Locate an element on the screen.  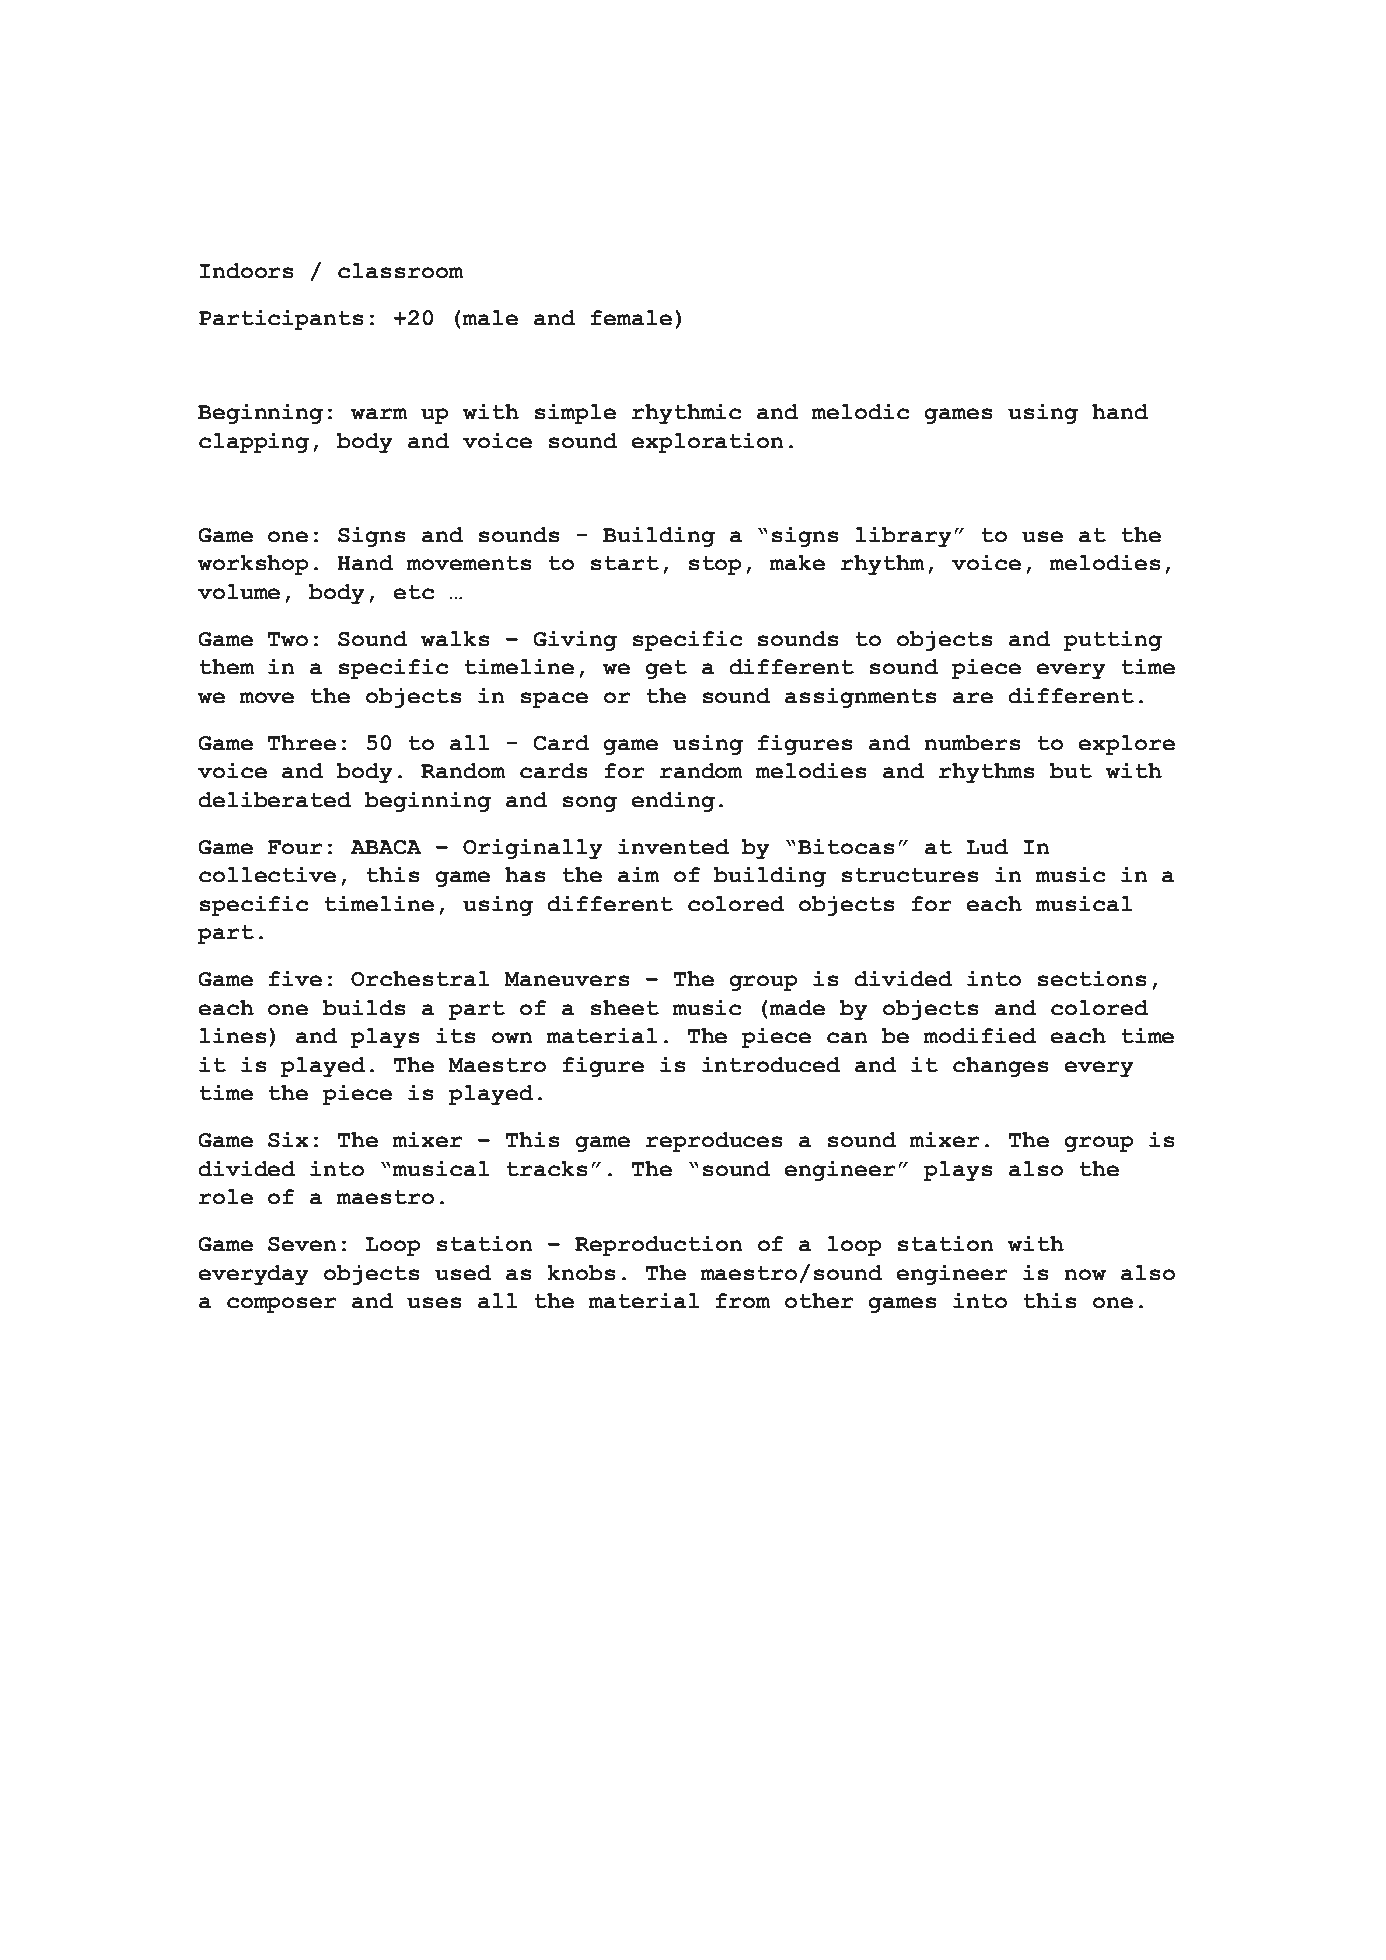
five is located at coordinates (295, 978).
